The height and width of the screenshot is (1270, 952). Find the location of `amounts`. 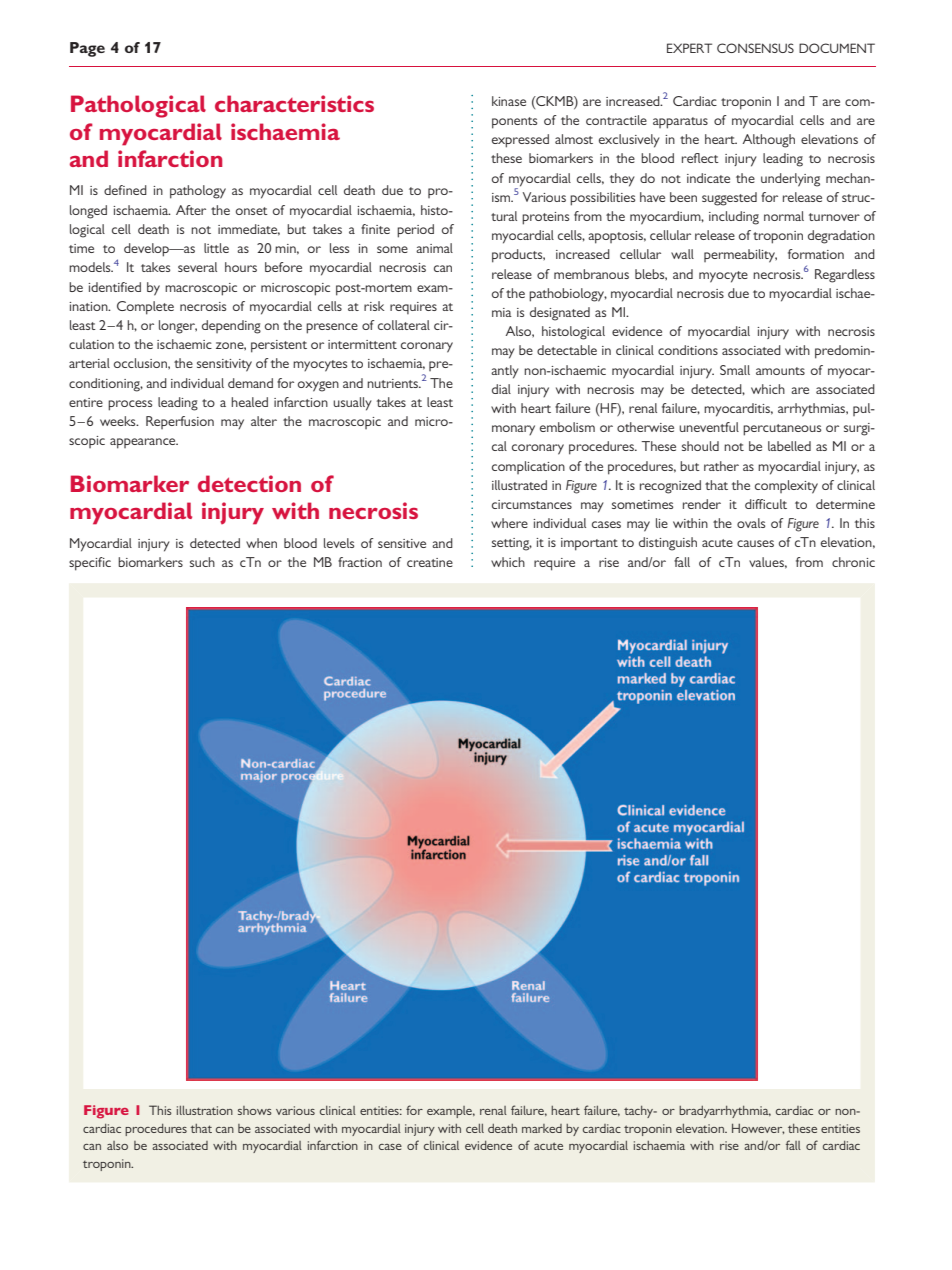

amounts is located at coordinates (780, 371).
